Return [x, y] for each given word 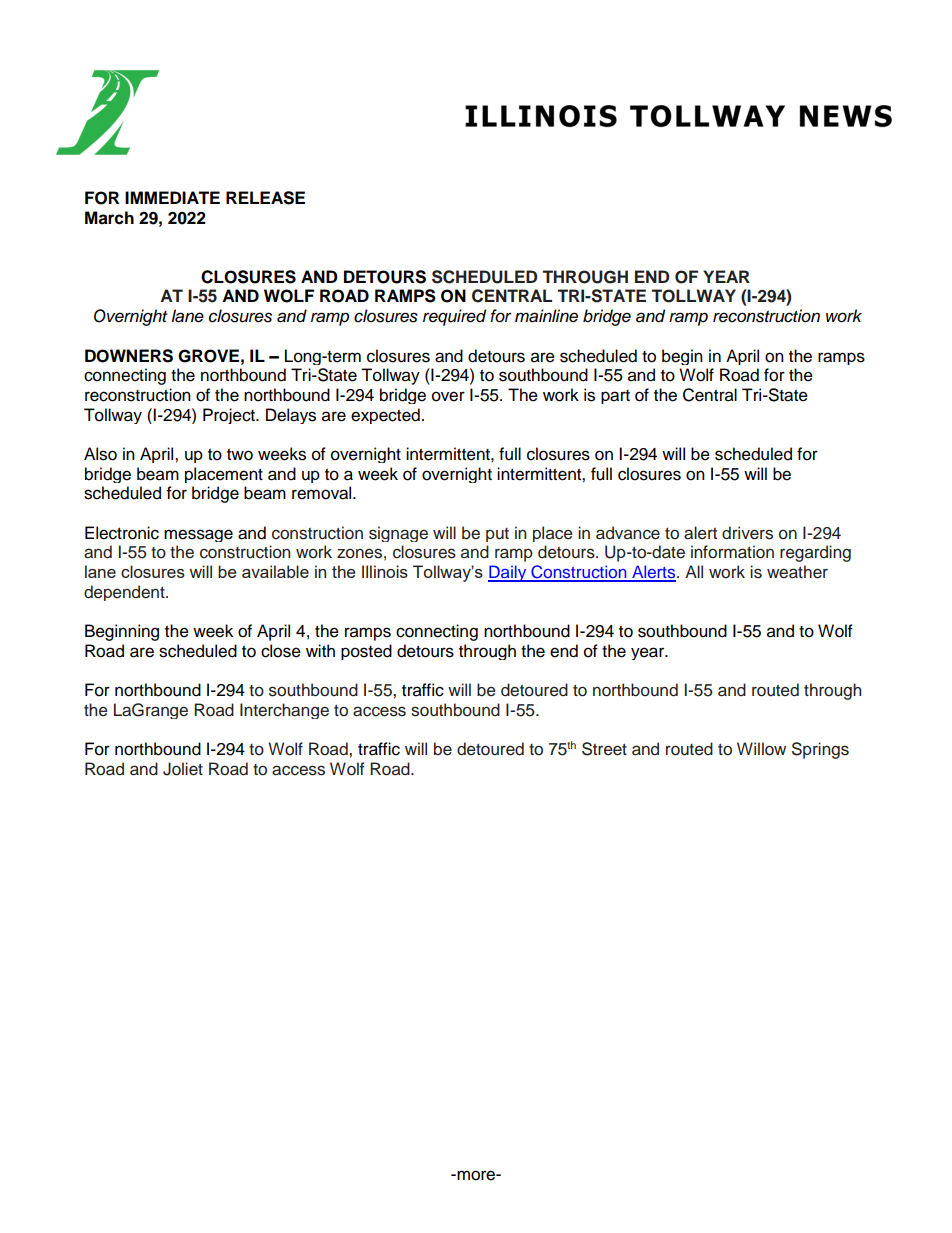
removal [323, 493]
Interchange [284, 711]
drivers [747, 533]
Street [604, 749]
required [454, 317]
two [240, 455]
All [694, 571]
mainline [546, 316]
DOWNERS [129, 356]
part [615, 397]
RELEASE [265, 198]
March [109, 218]
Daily [508, 573]
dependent [125, 593]
